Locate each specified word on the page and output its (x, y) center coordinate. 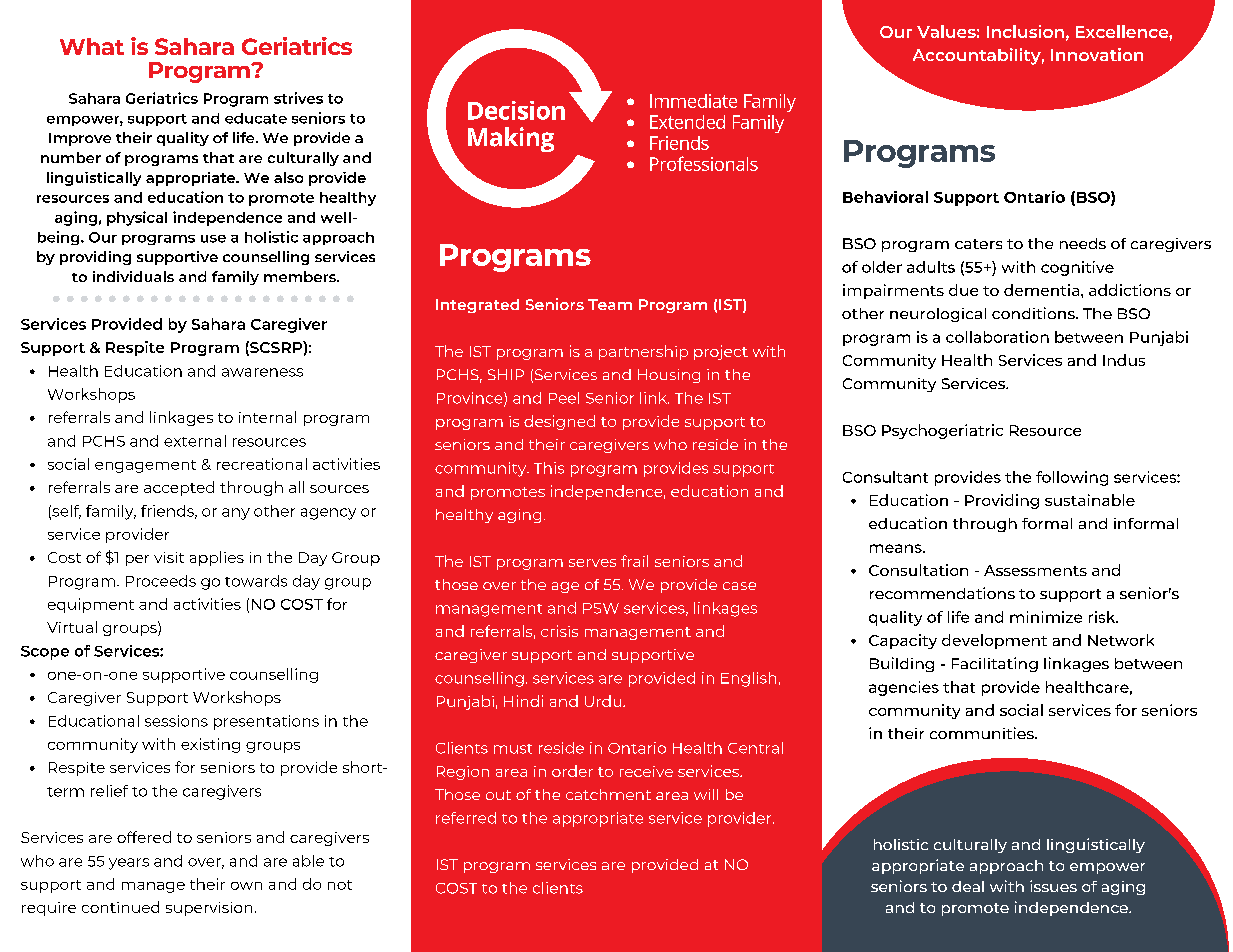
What (92, 46)
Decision (516, 110)
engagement (145, 466)
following (1072, 478)
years (129, 864)
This (549, 468)
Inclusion (1025, 31)
